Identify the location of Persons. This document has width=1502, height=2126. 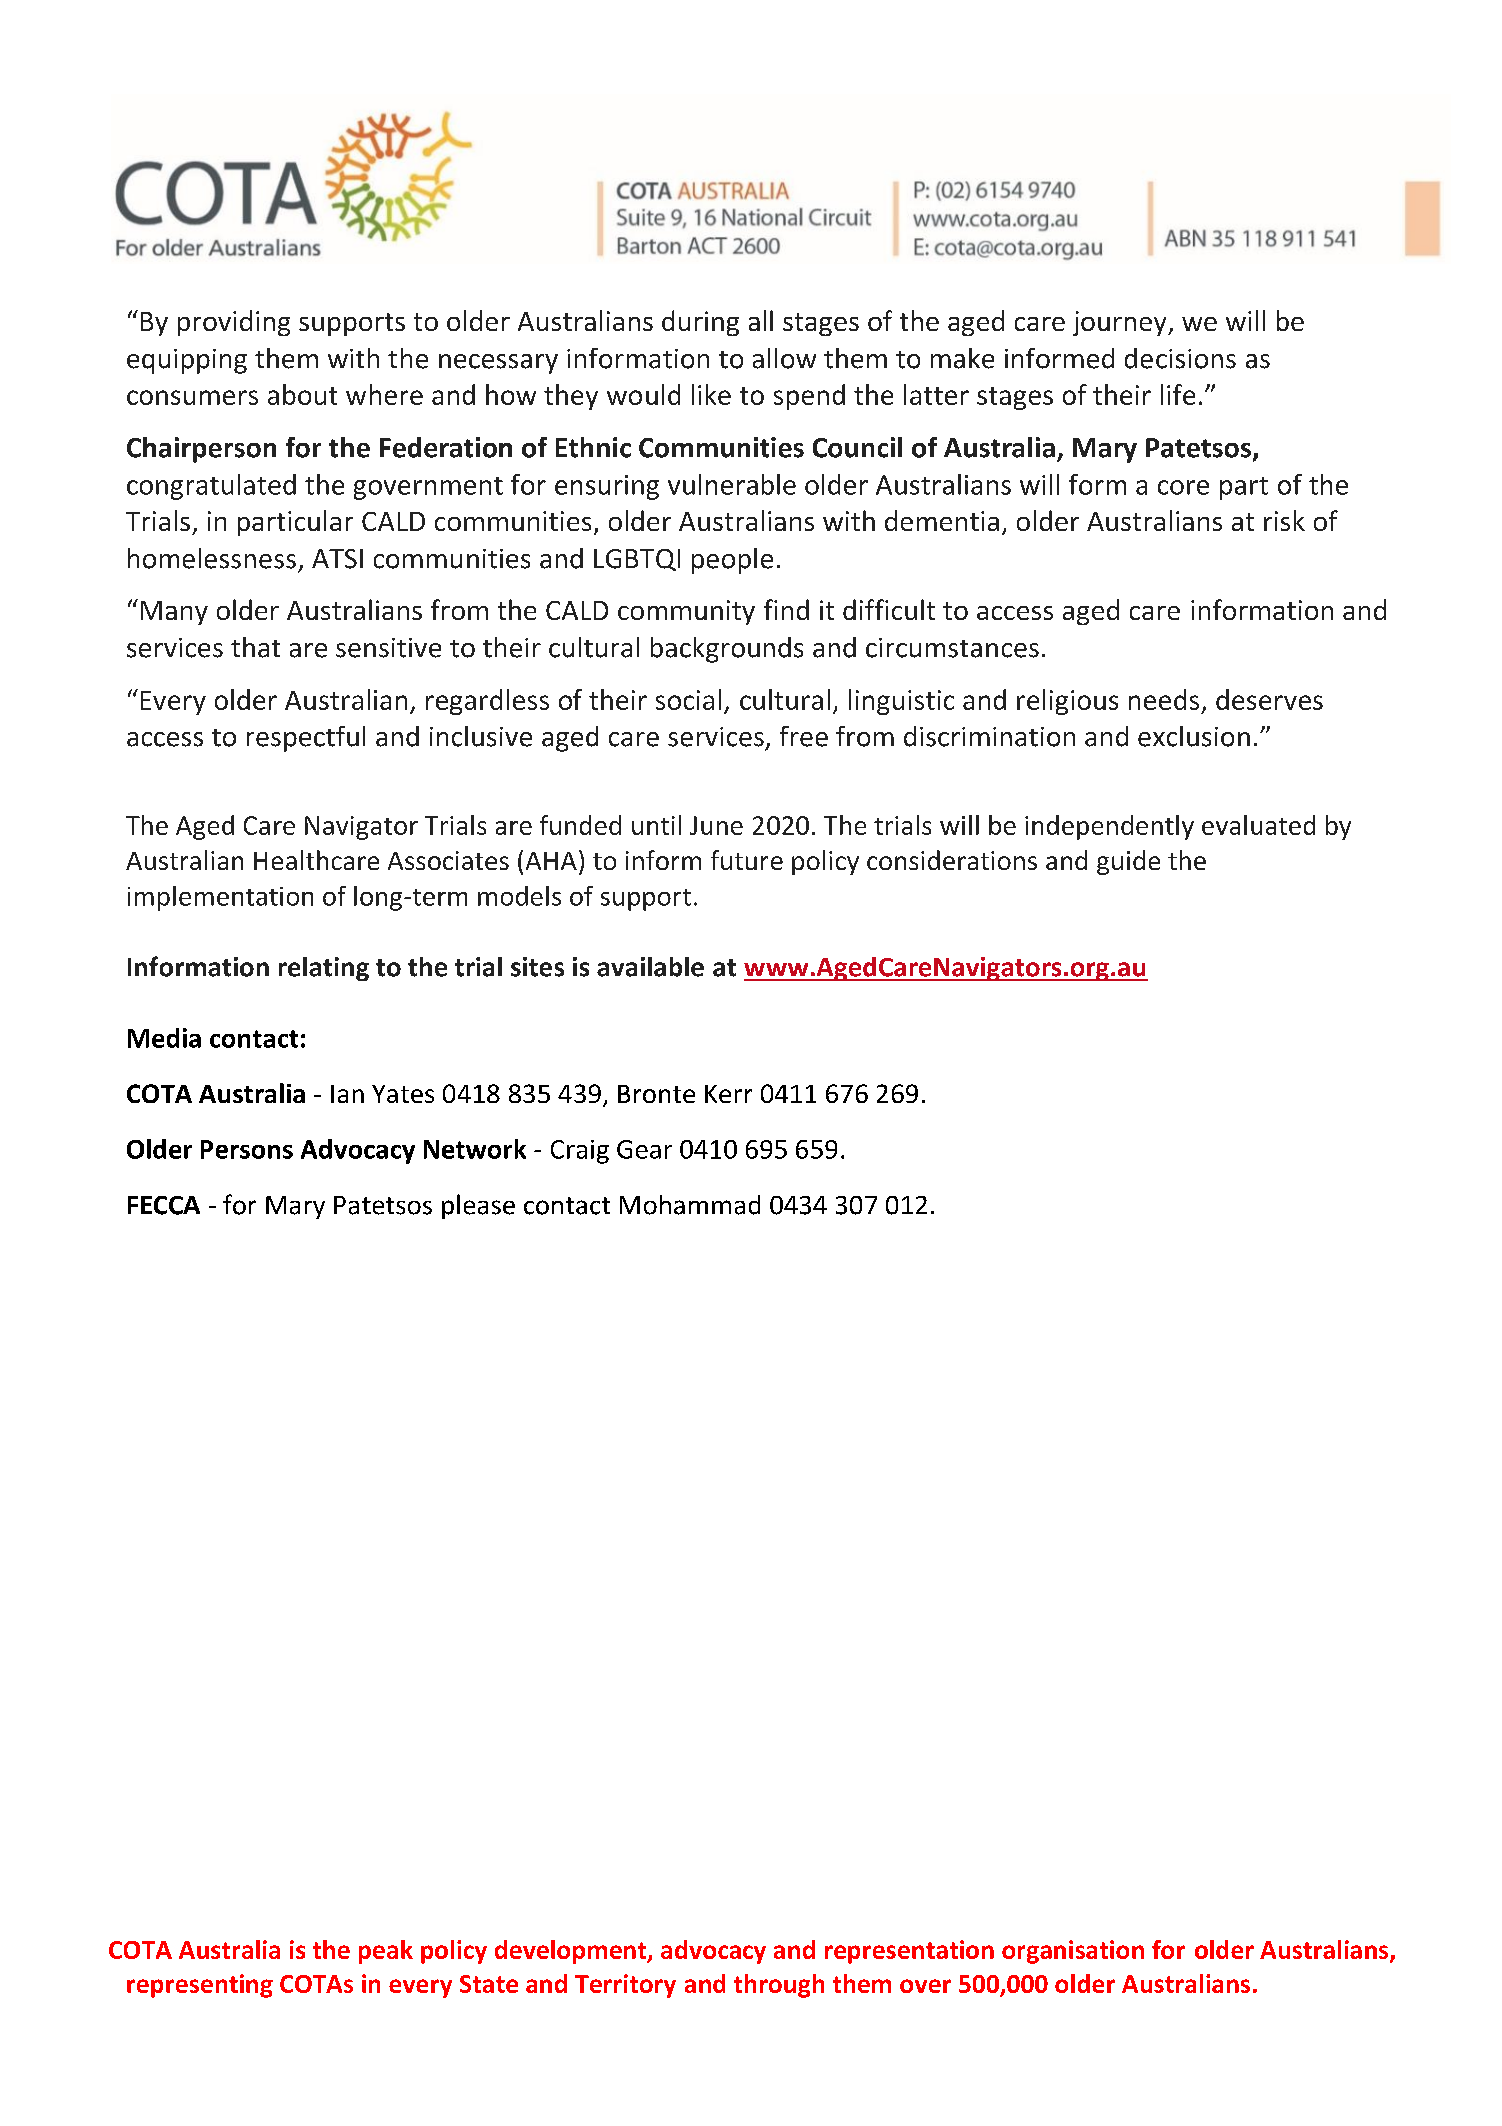
(247, 1149).
